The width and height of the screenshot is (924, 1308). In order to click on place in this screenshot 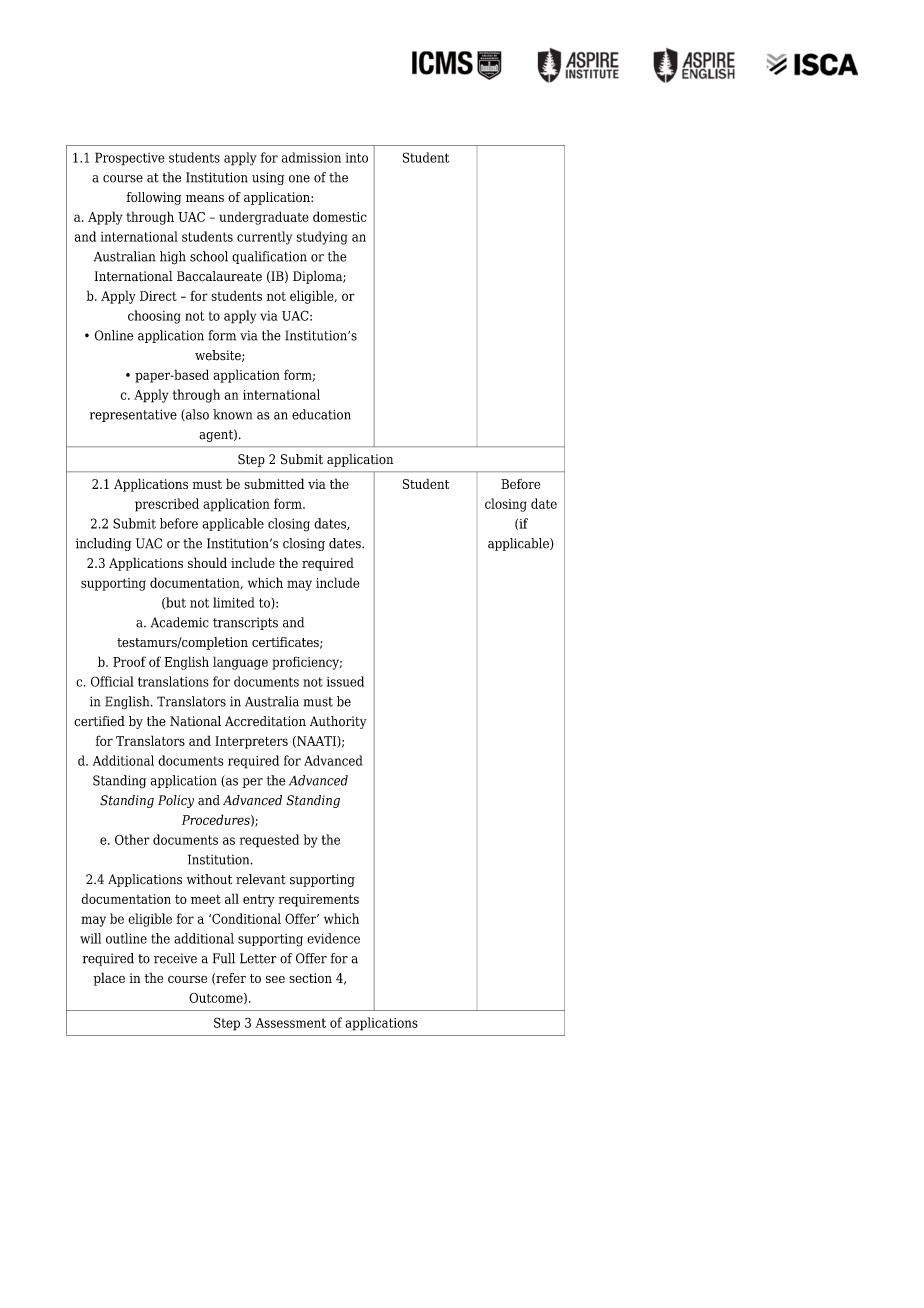, I will do `click(109, 979)`.
